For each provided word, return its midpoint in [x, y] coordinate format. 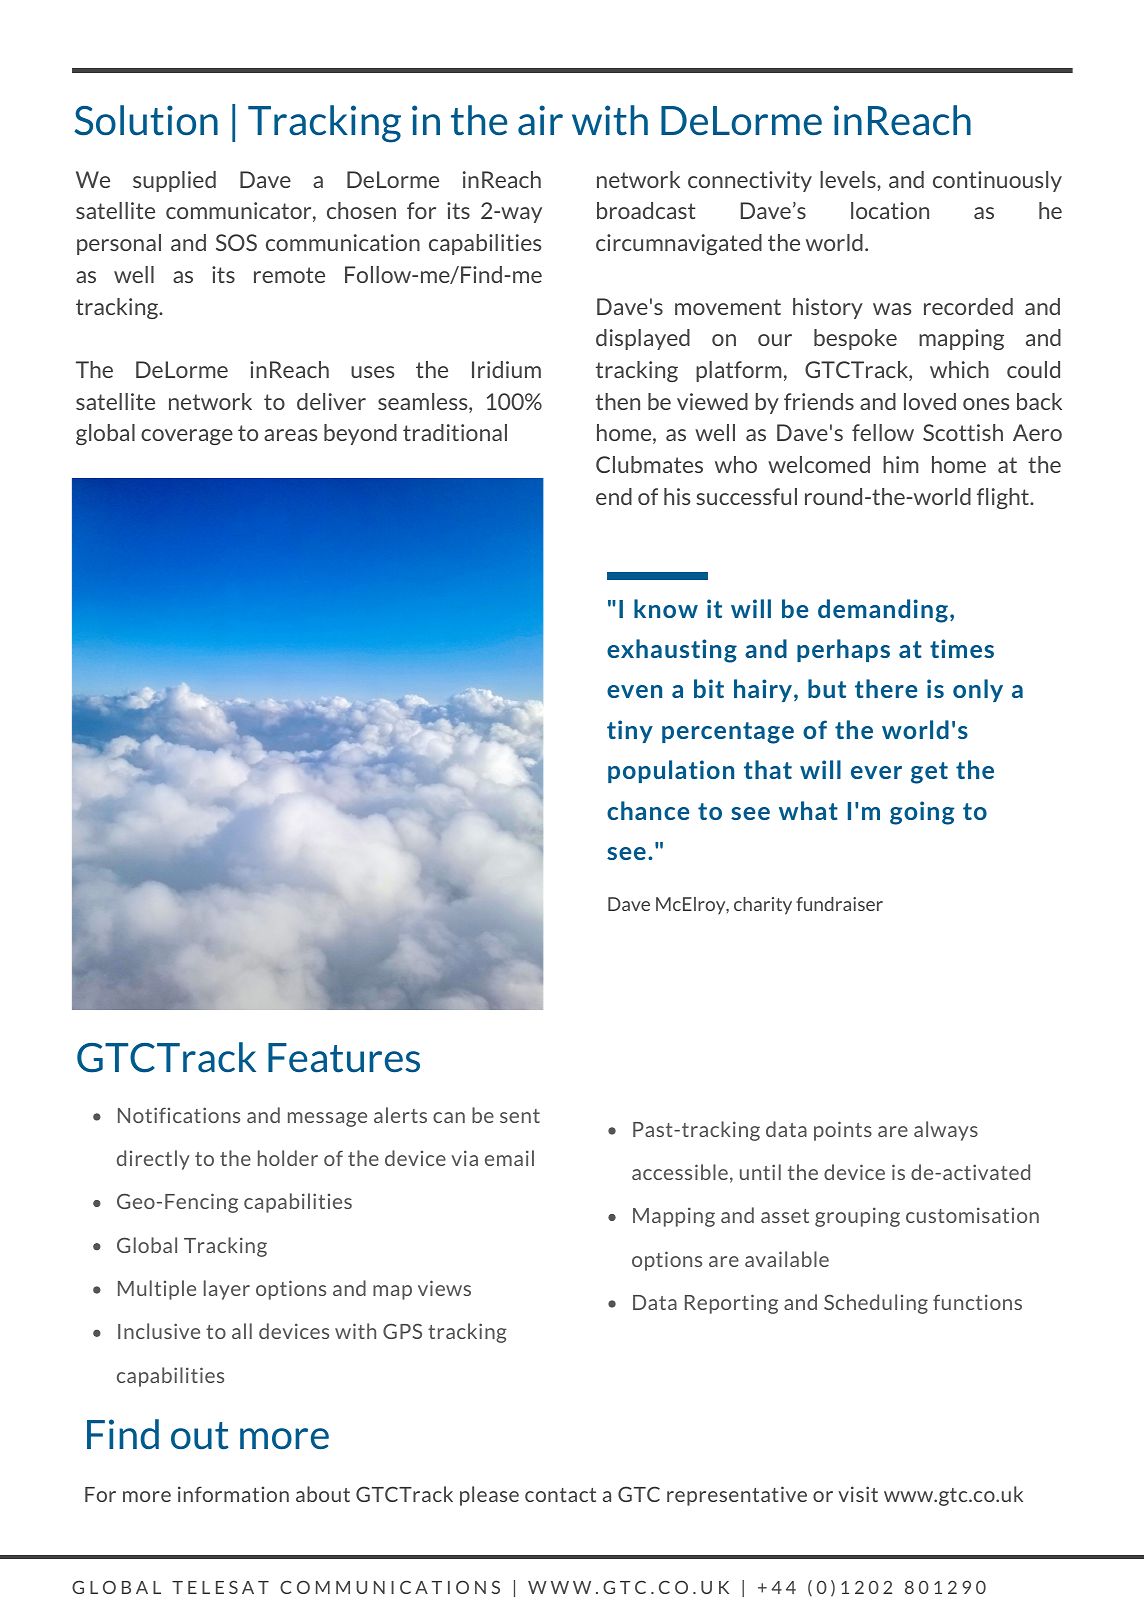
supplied [174, 181]
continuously [997, 181]
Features [344, 1058]
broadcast [646, 210]
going [922, 813]
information [233, 1494]
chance [648, 810]
